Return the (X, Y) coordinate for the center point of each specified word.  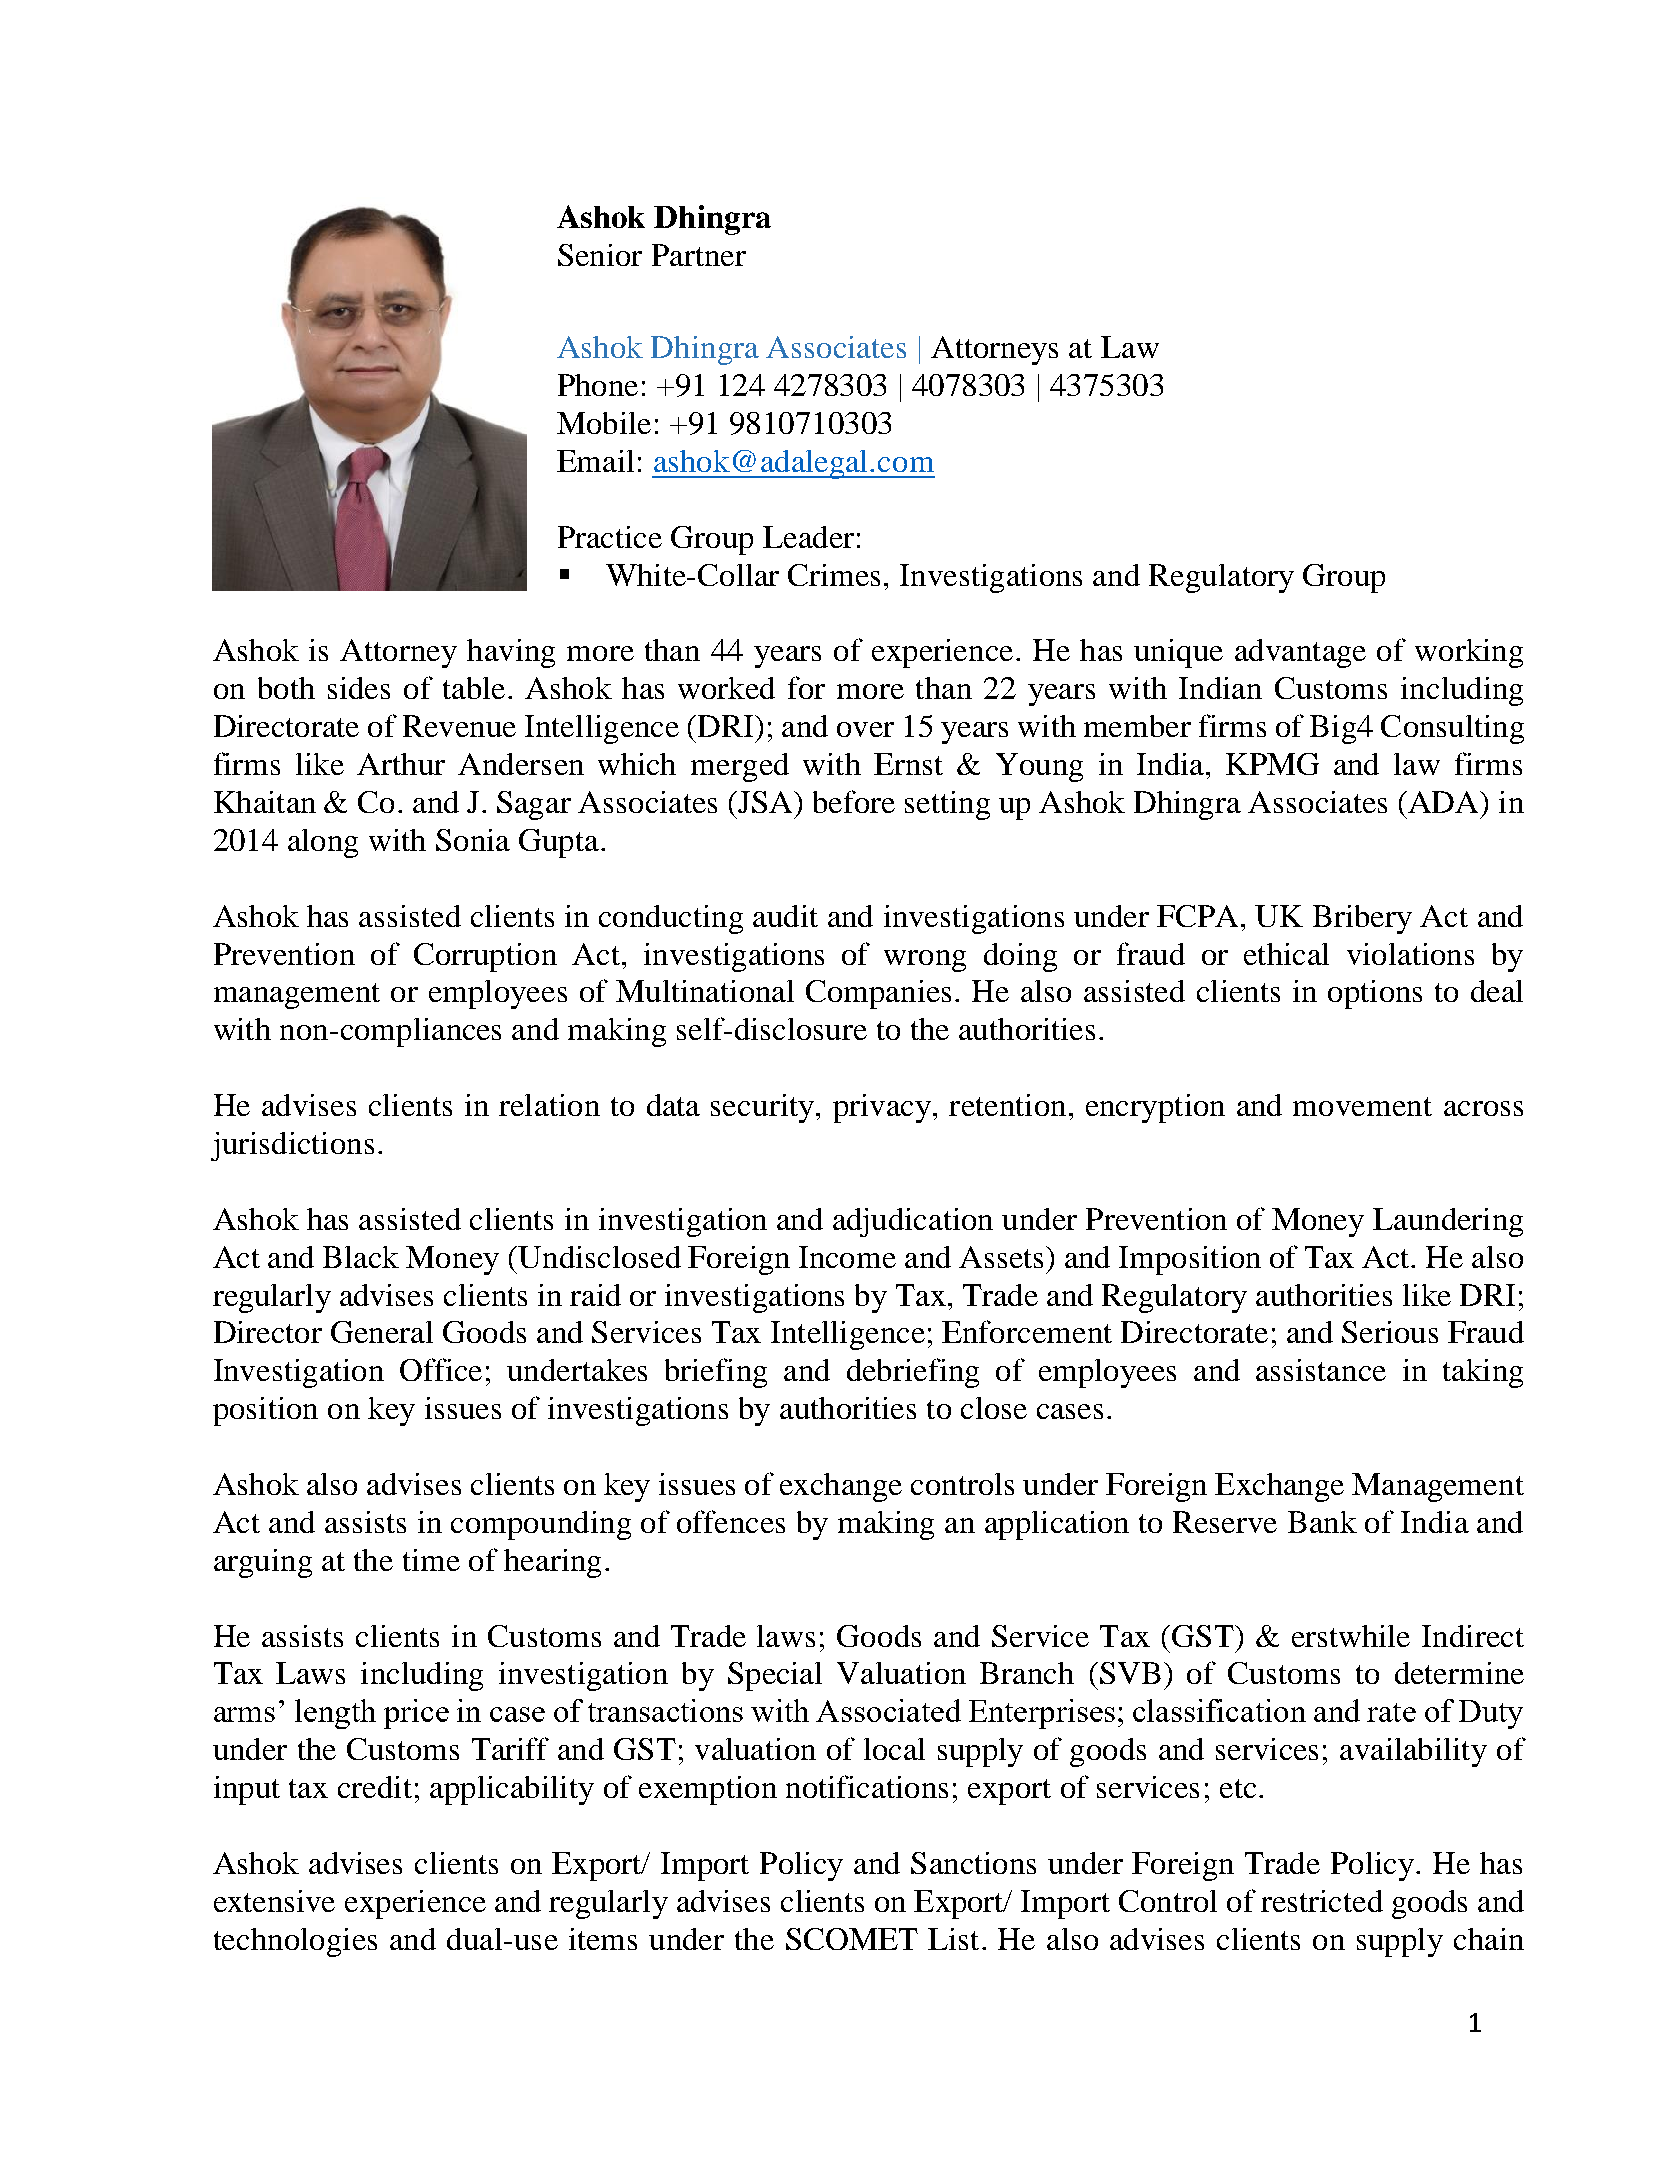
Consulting (1452, 729)
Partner (699, 255)
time (431, 1560)
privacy (882, 1108)
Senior (600, 255)
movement (1362, 1106)
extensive (274, 1901)
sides (359, 688)
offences (731, 1521)
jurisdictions (292, 1146)
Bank (1322, 1522)
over (865, 729)
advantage (1300, 653)
